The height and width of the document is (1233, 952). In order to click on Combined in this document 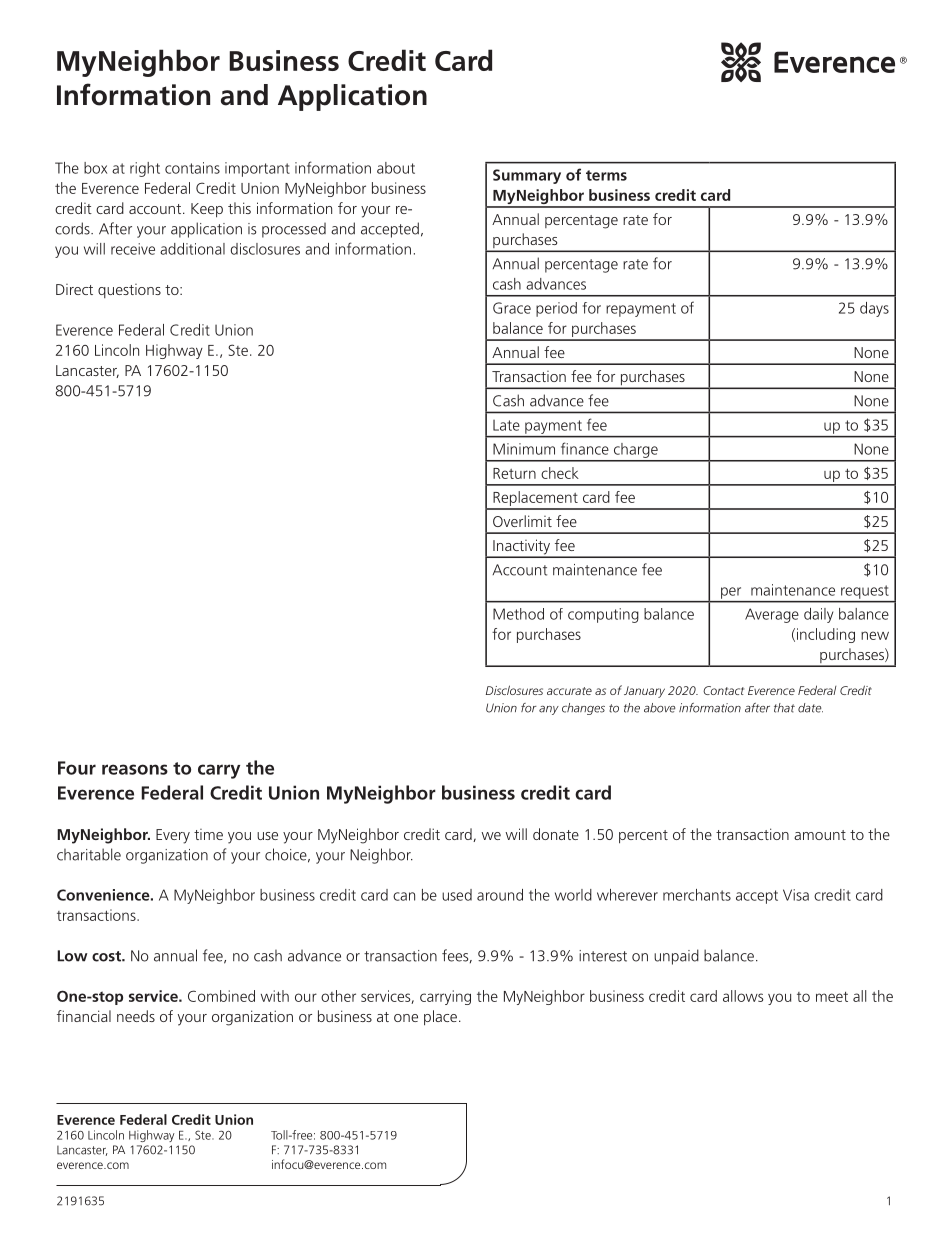, I will do `click(221, 996)`.
